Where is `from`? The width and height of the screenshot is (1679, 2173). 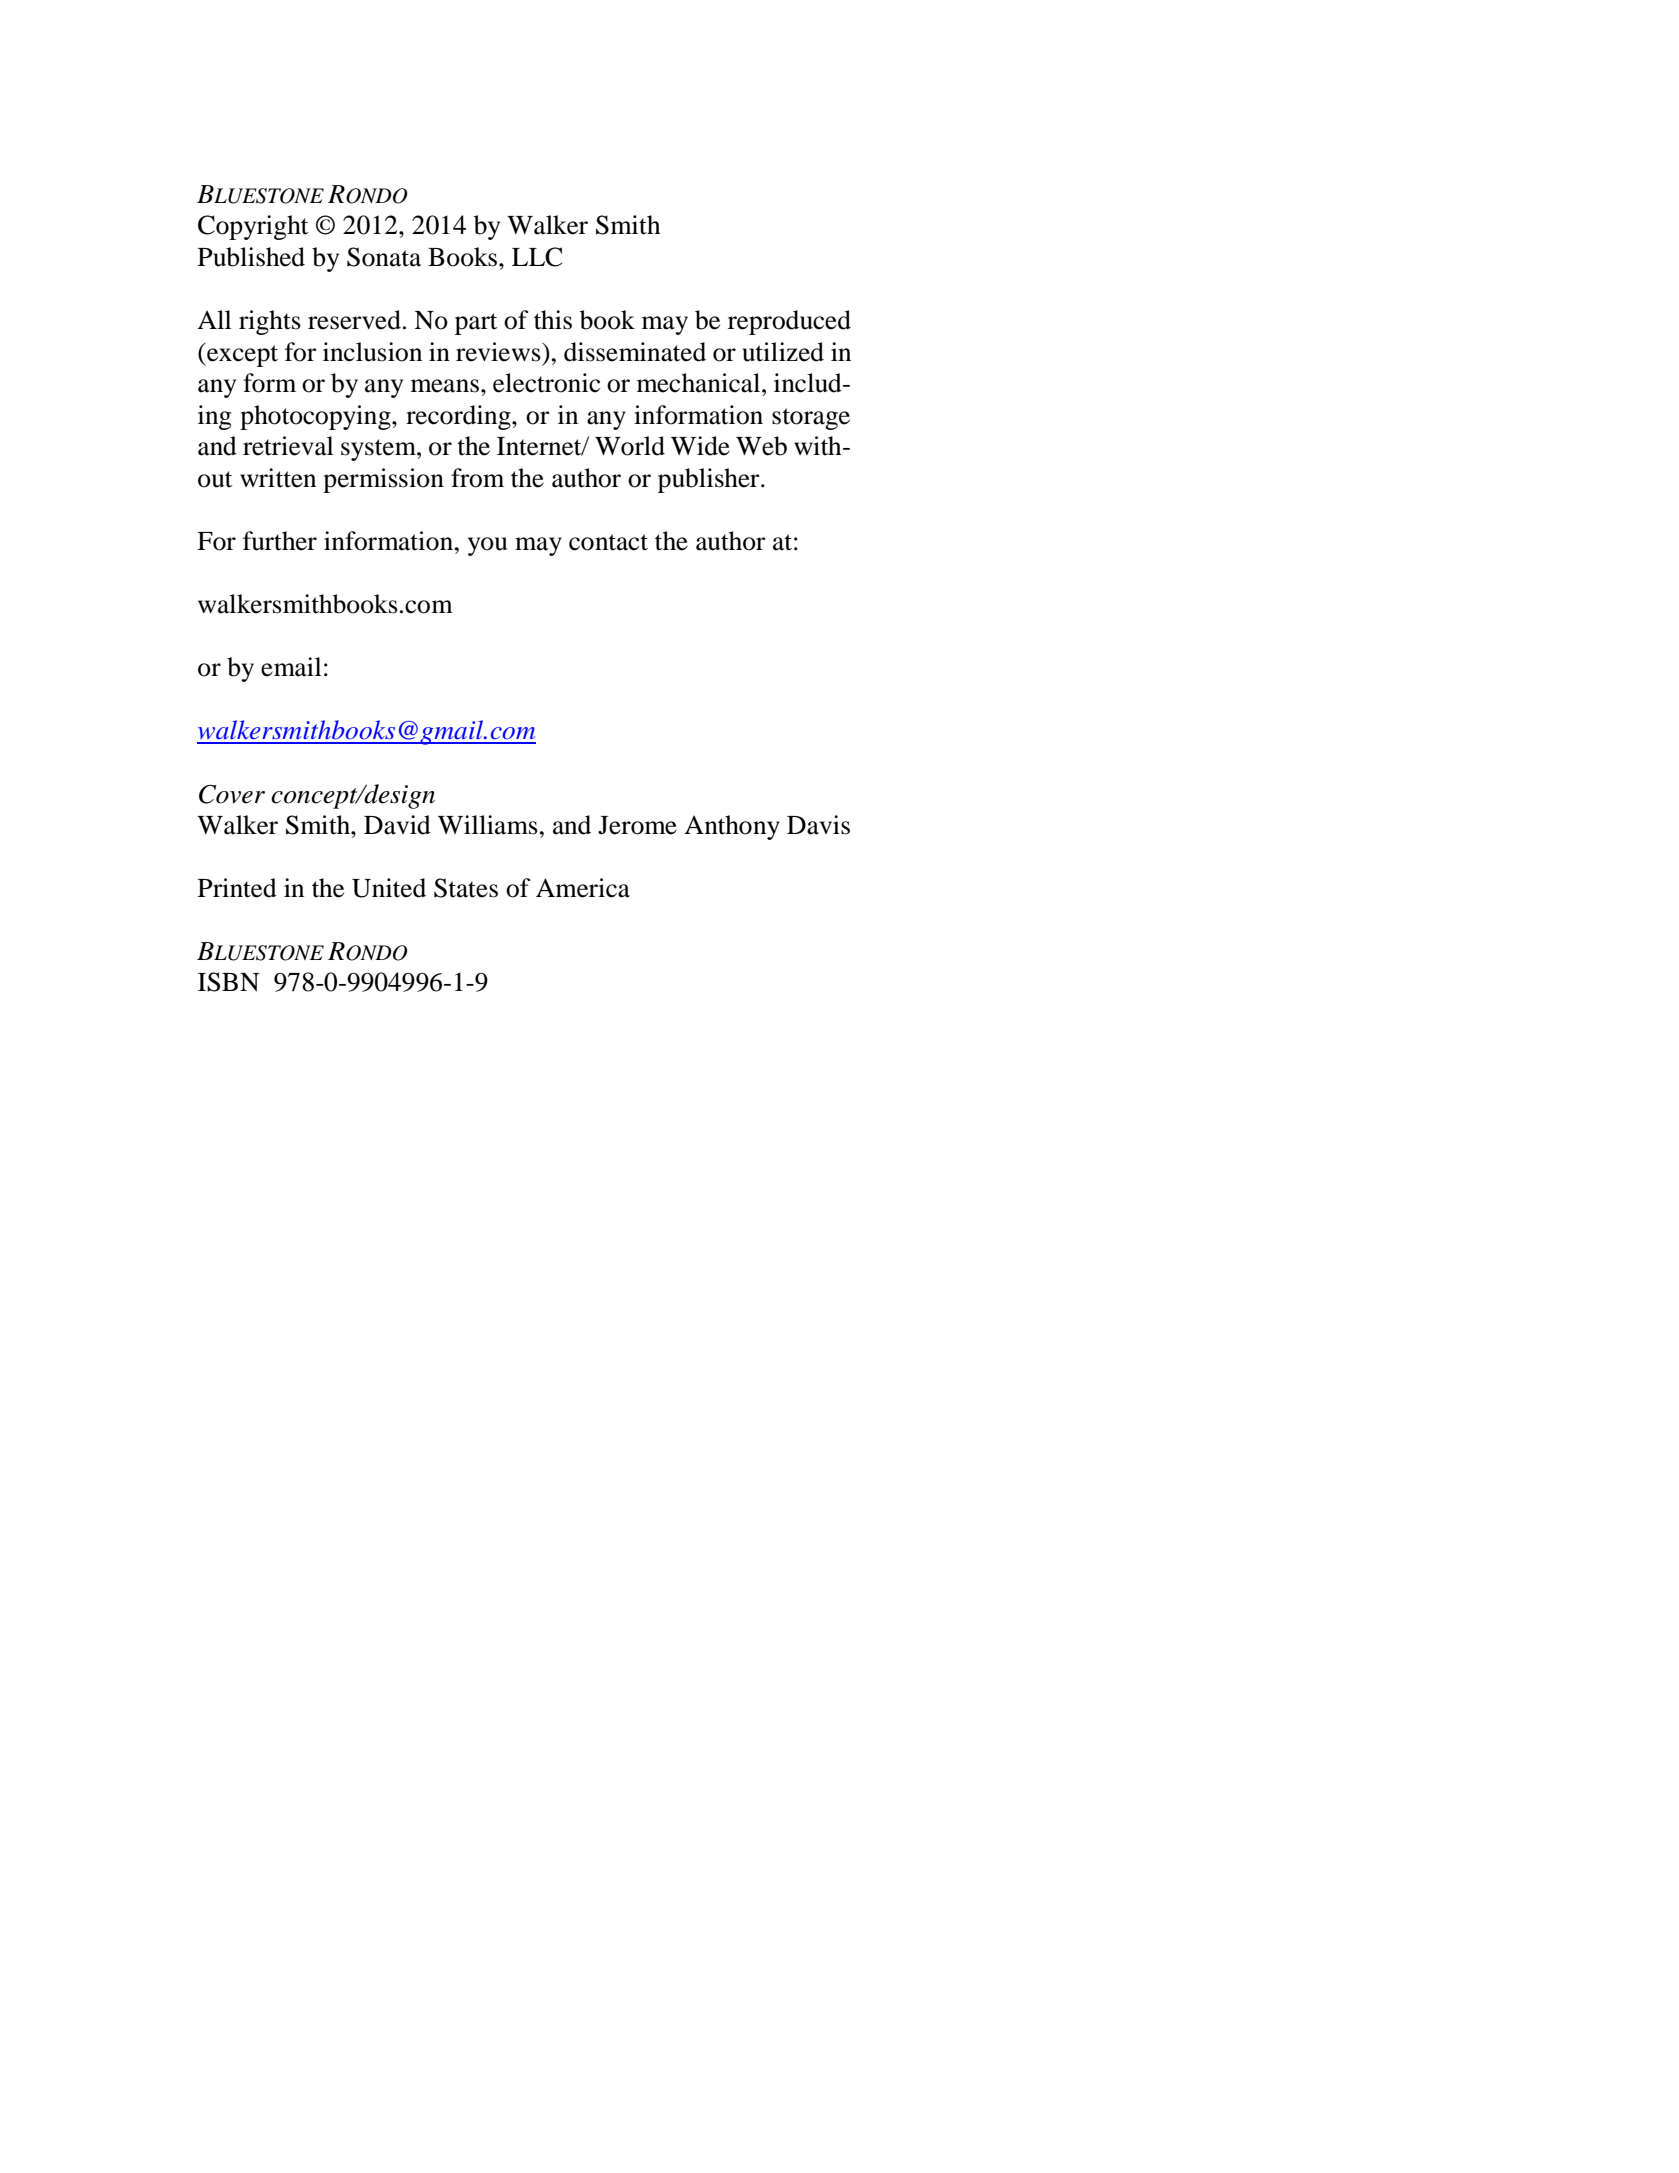
from is located at coordinates (477, 478).
